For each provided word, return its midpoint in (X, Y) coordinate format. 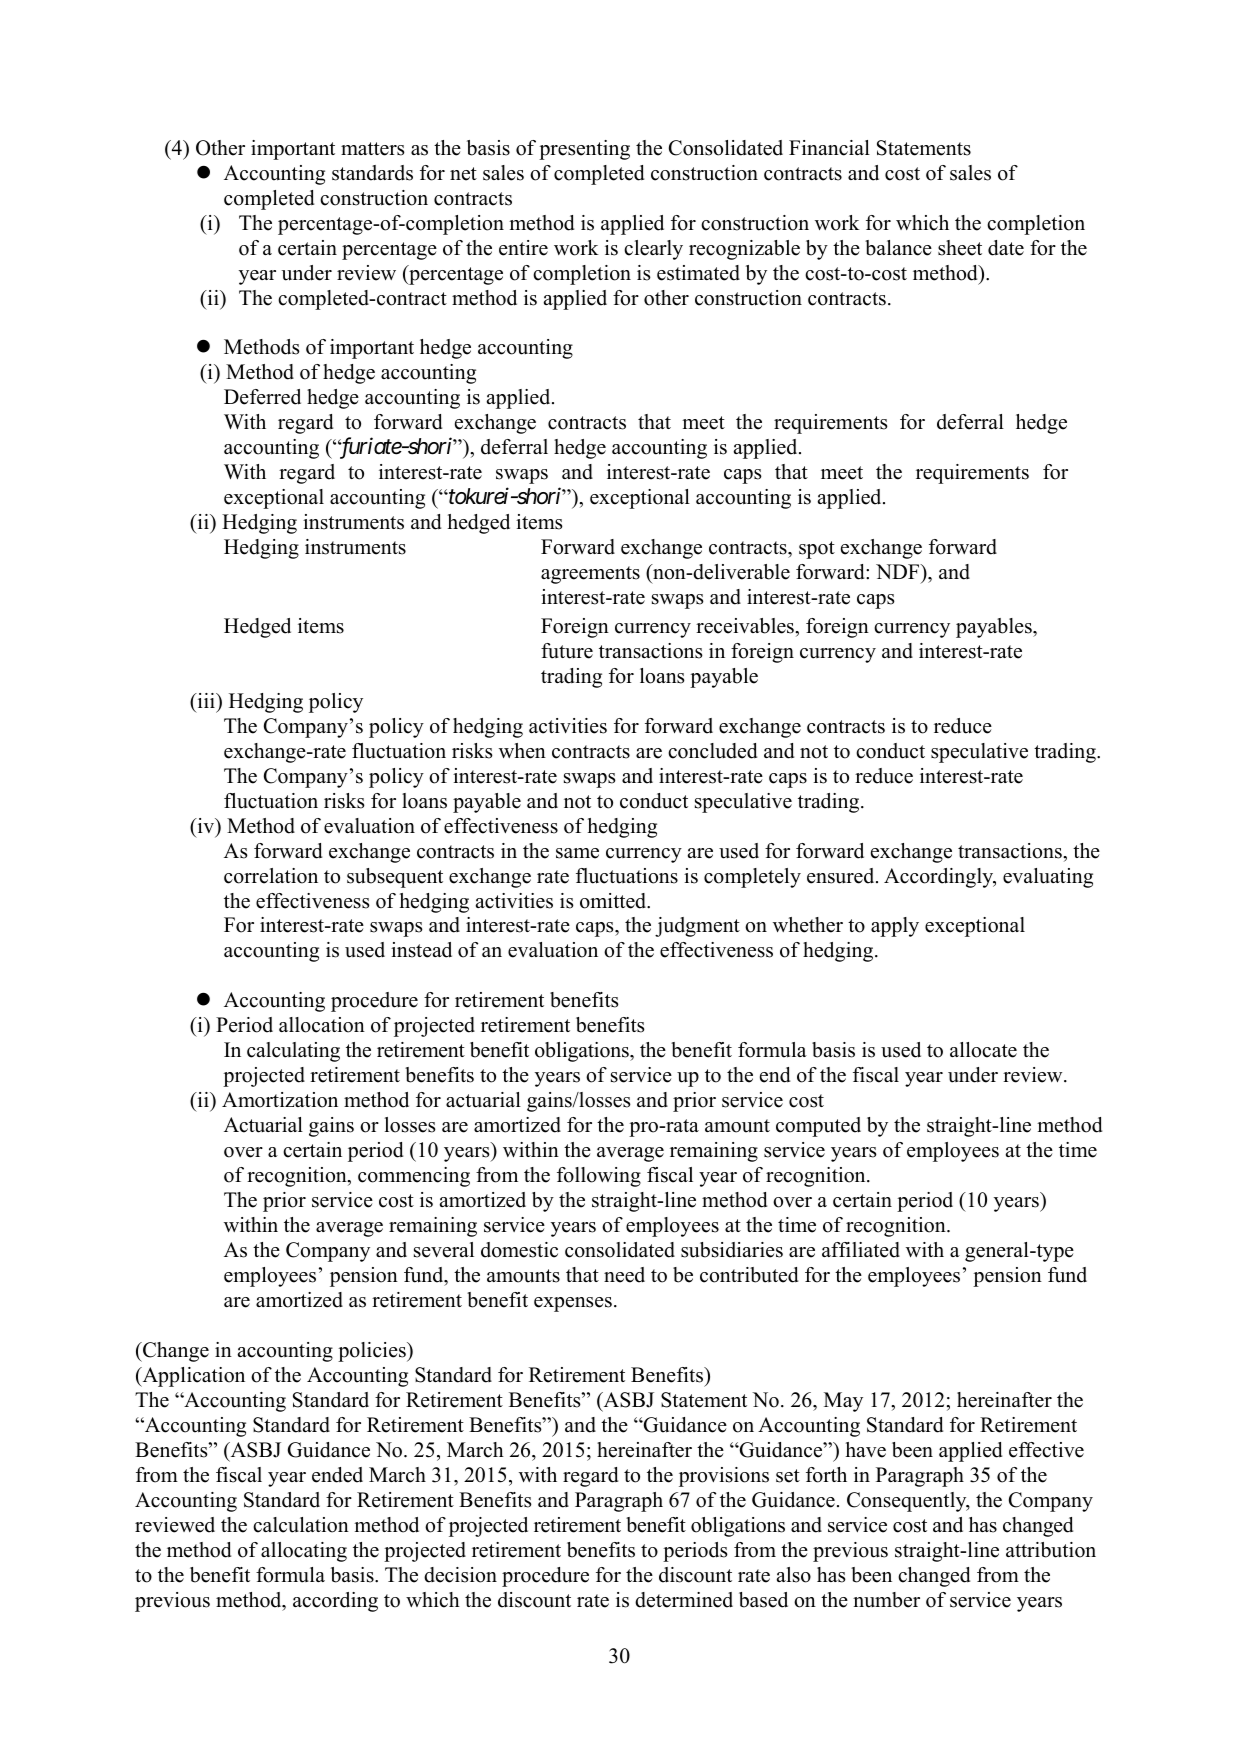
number (886, 1600)
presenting (584, 150)
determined (684, 1600)
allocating (304, 1552)
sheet (960, 248)
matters (373, 149)
